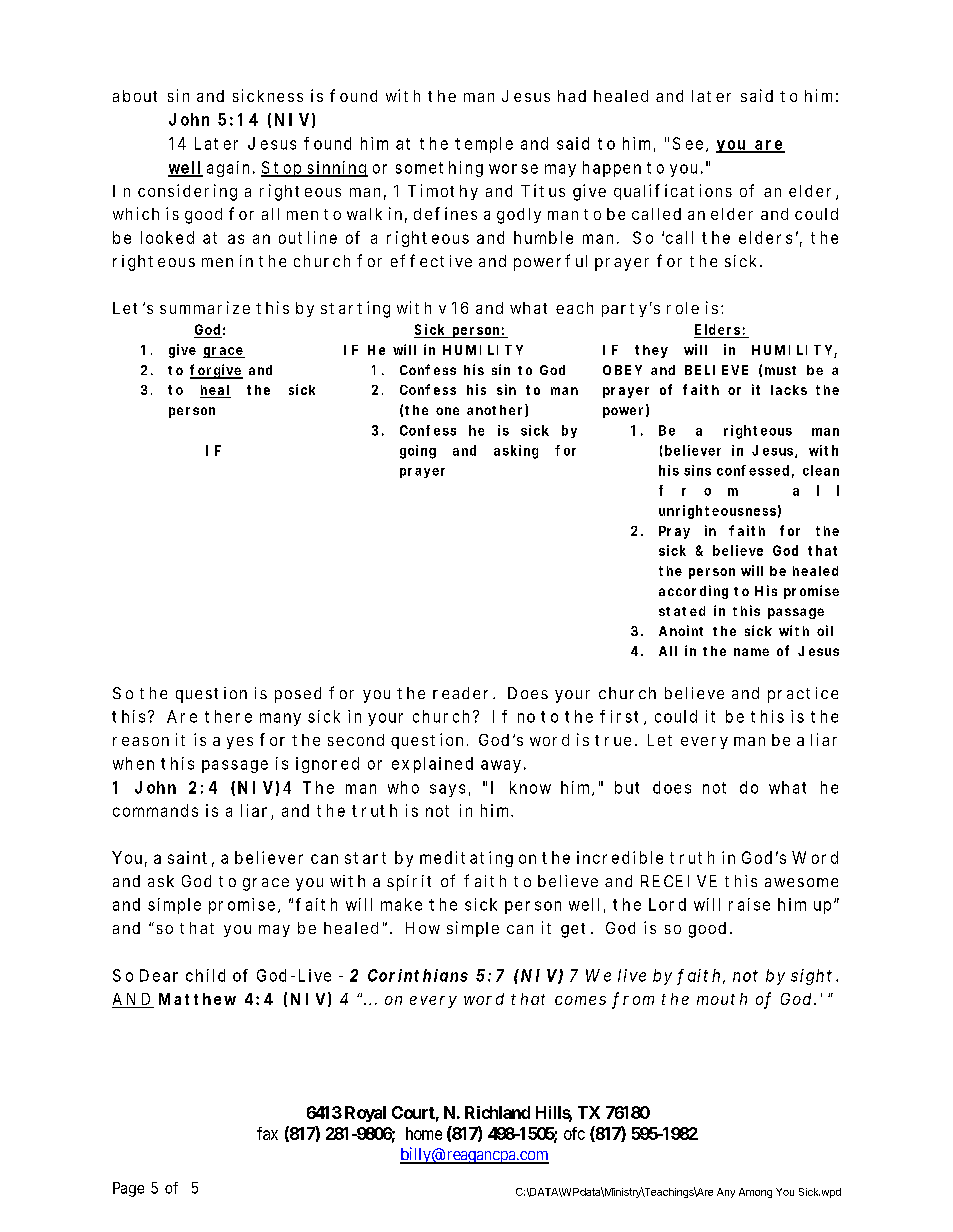 The width and height of the screenshot is (953, 1232). I want to click on See, so click(688, 143).
